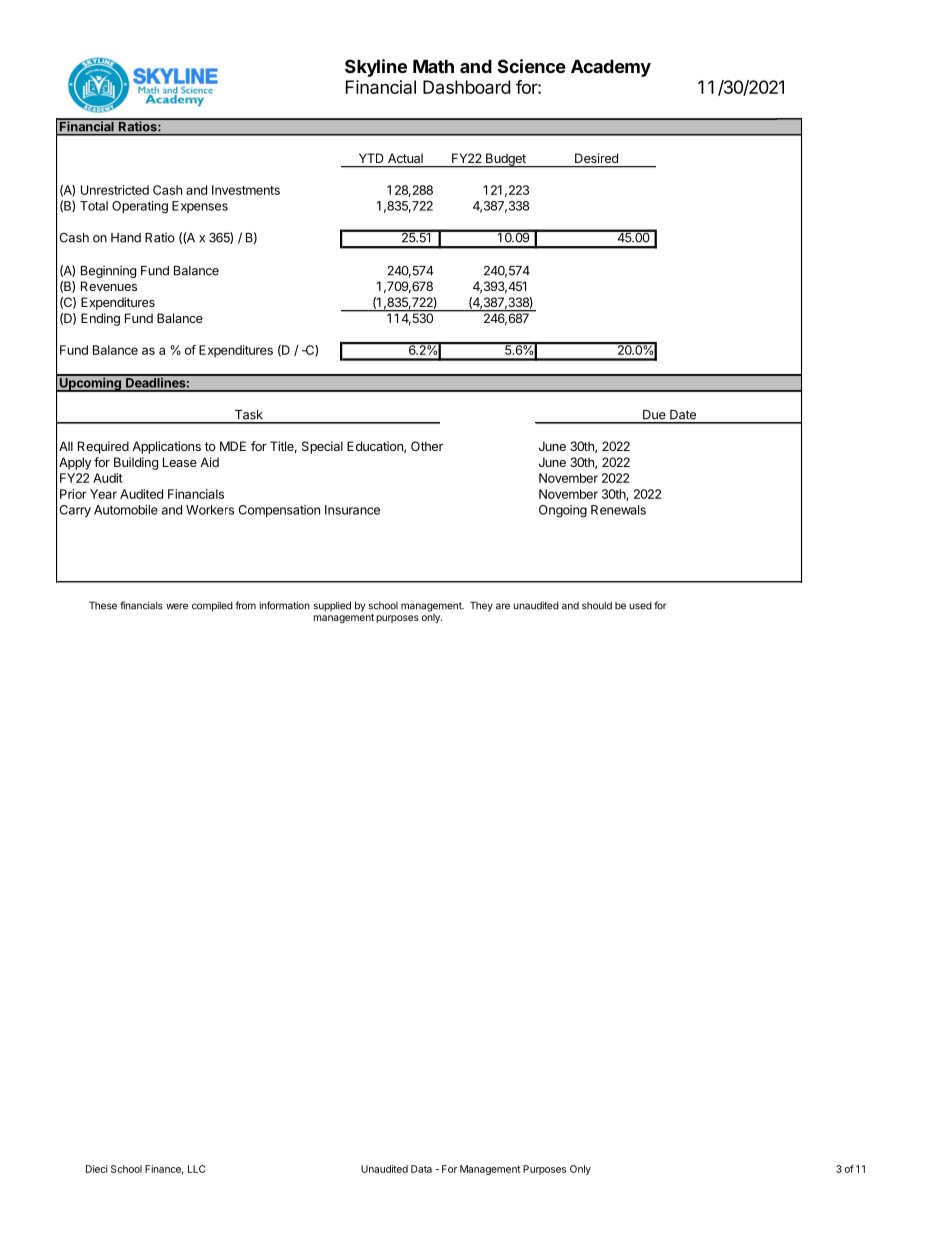  I want to click on Insurance, so click(352, 510).
